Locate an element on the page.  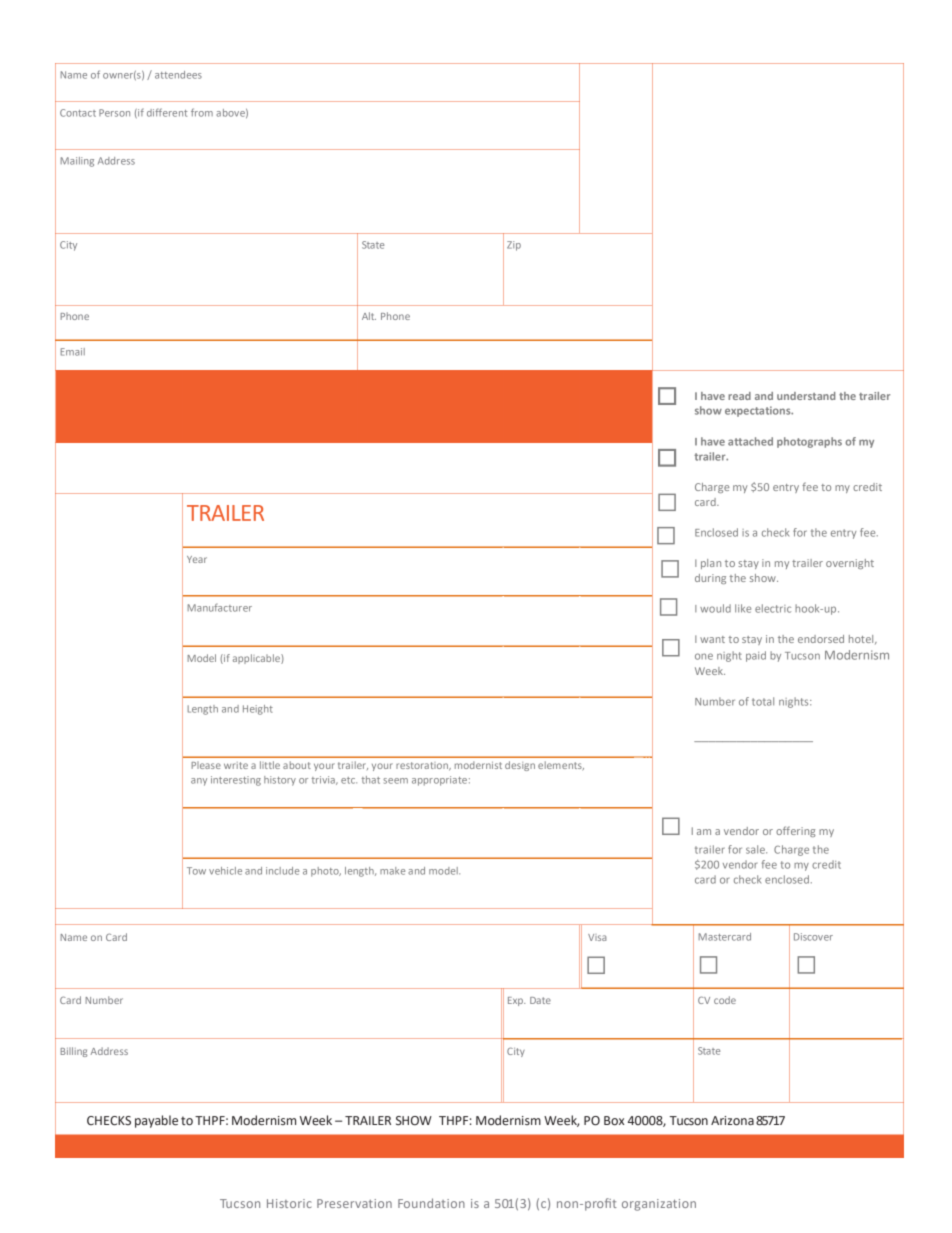
offering is located at coordinates (795, 831).
